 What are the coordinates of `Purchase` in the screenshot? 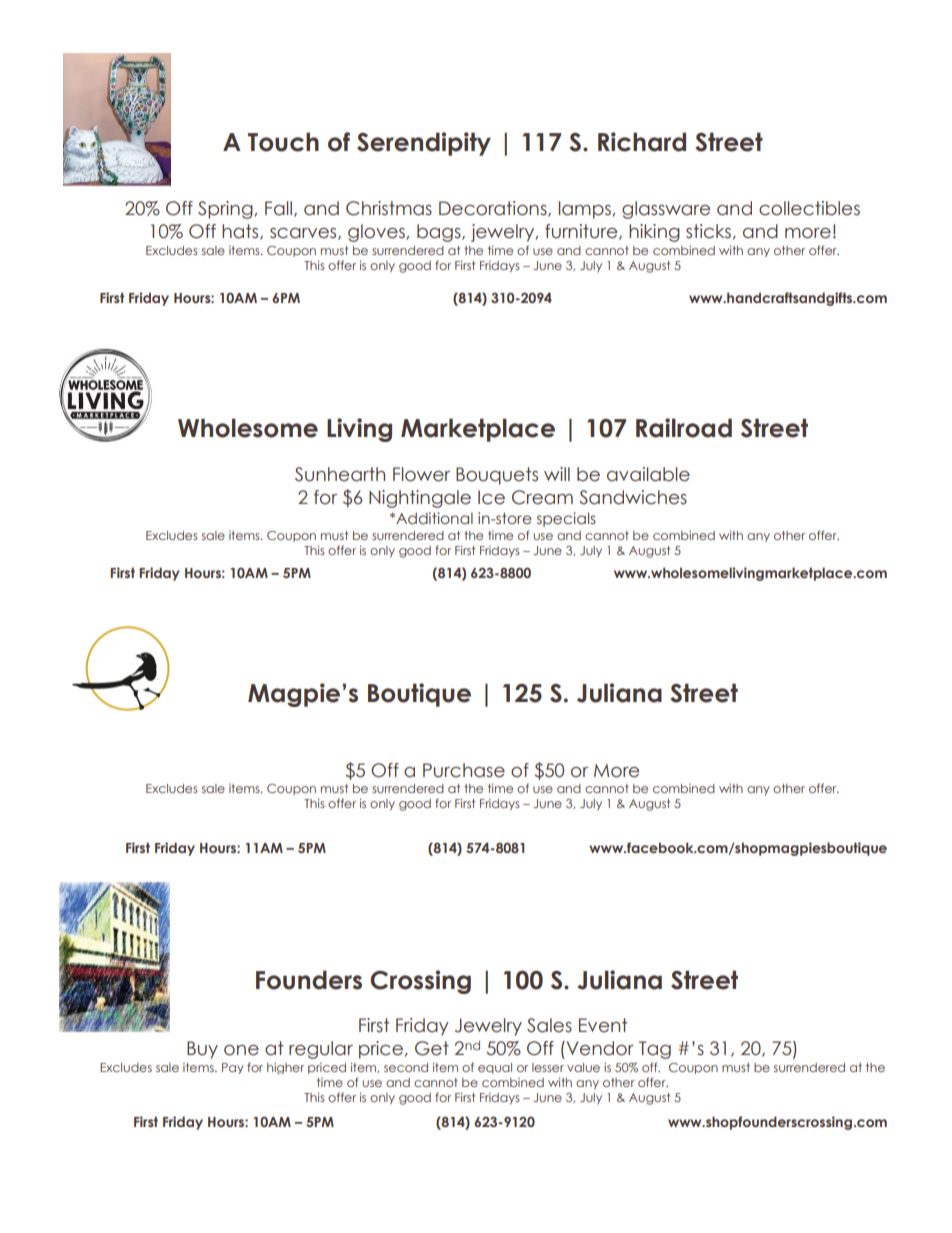 It's located at (464, 770).
